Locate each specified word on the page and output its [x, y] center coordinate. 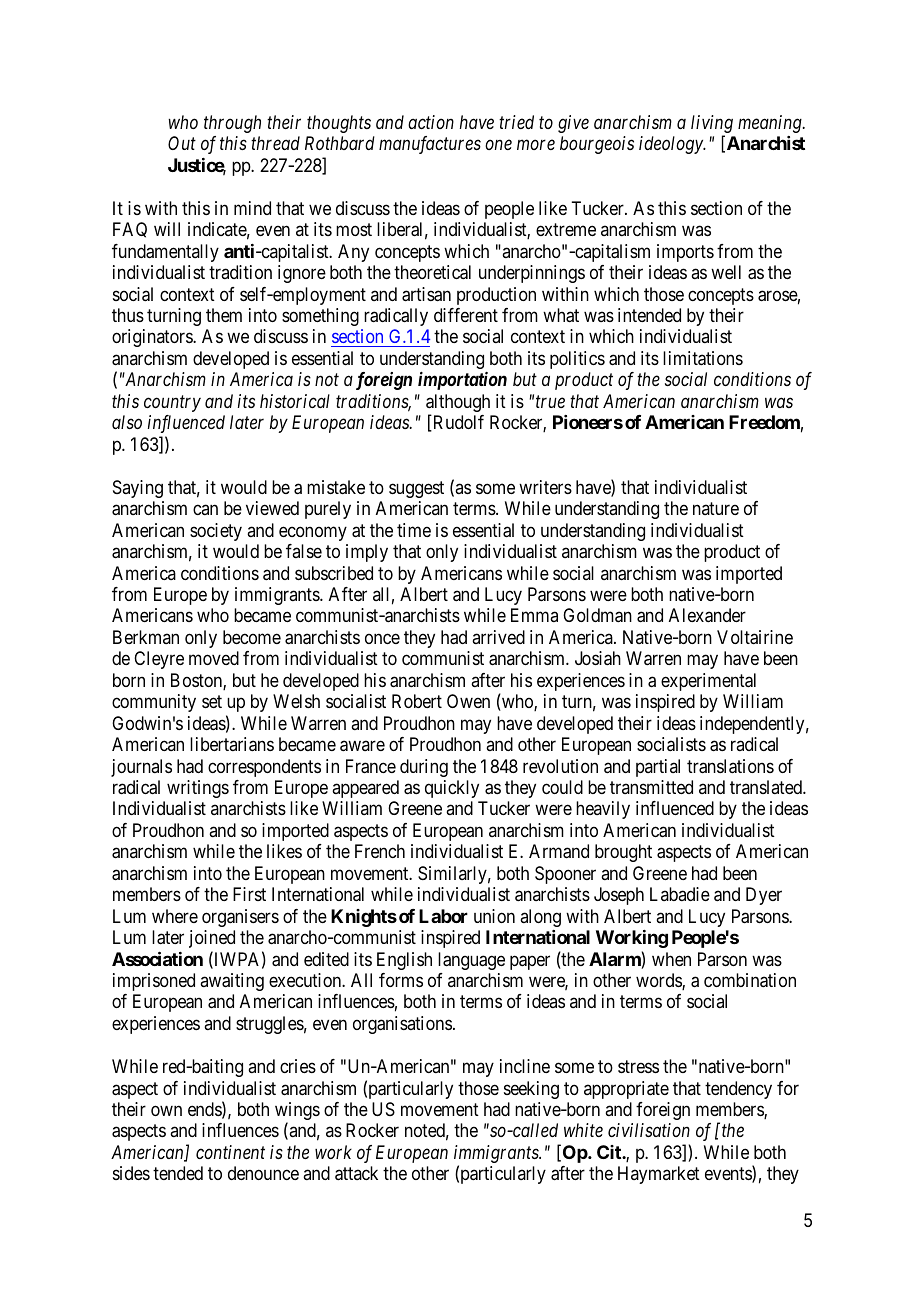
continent [230, 1152]
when [671, 959]
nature [716, 508]
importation [462, 381]
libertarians [232, 744]
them [224, 315]
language [471, 961]
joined [212, 939]
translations [730, 766]
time [414, 530]
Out [182, 143]
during [424, 768]
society [216, 532]
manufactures [430, 145]
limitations [703, 358]
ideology [672, 145]
